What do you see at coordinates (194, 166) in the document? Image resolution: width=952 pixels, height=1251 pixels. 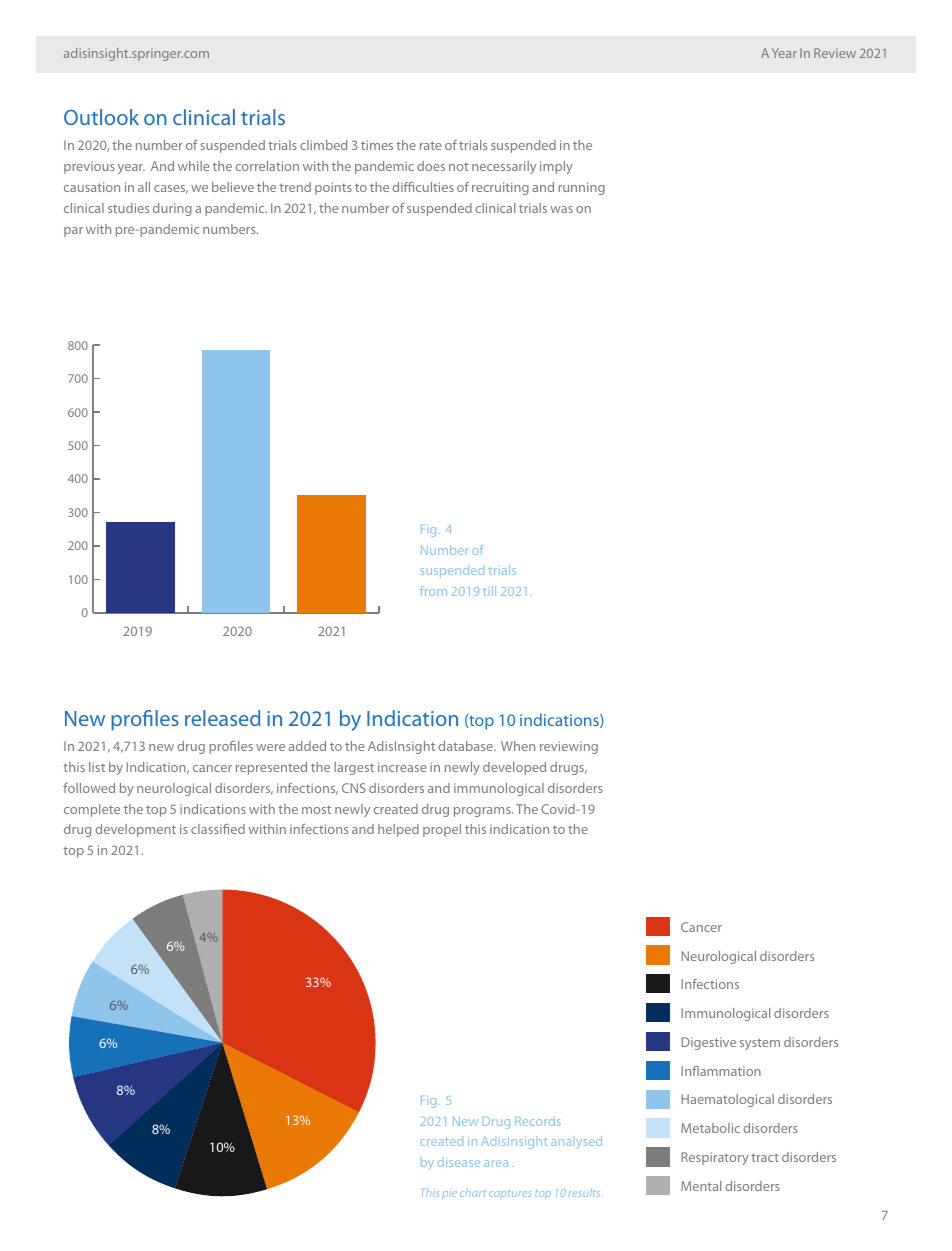 I see `while` at bounding box center [194, 166].
